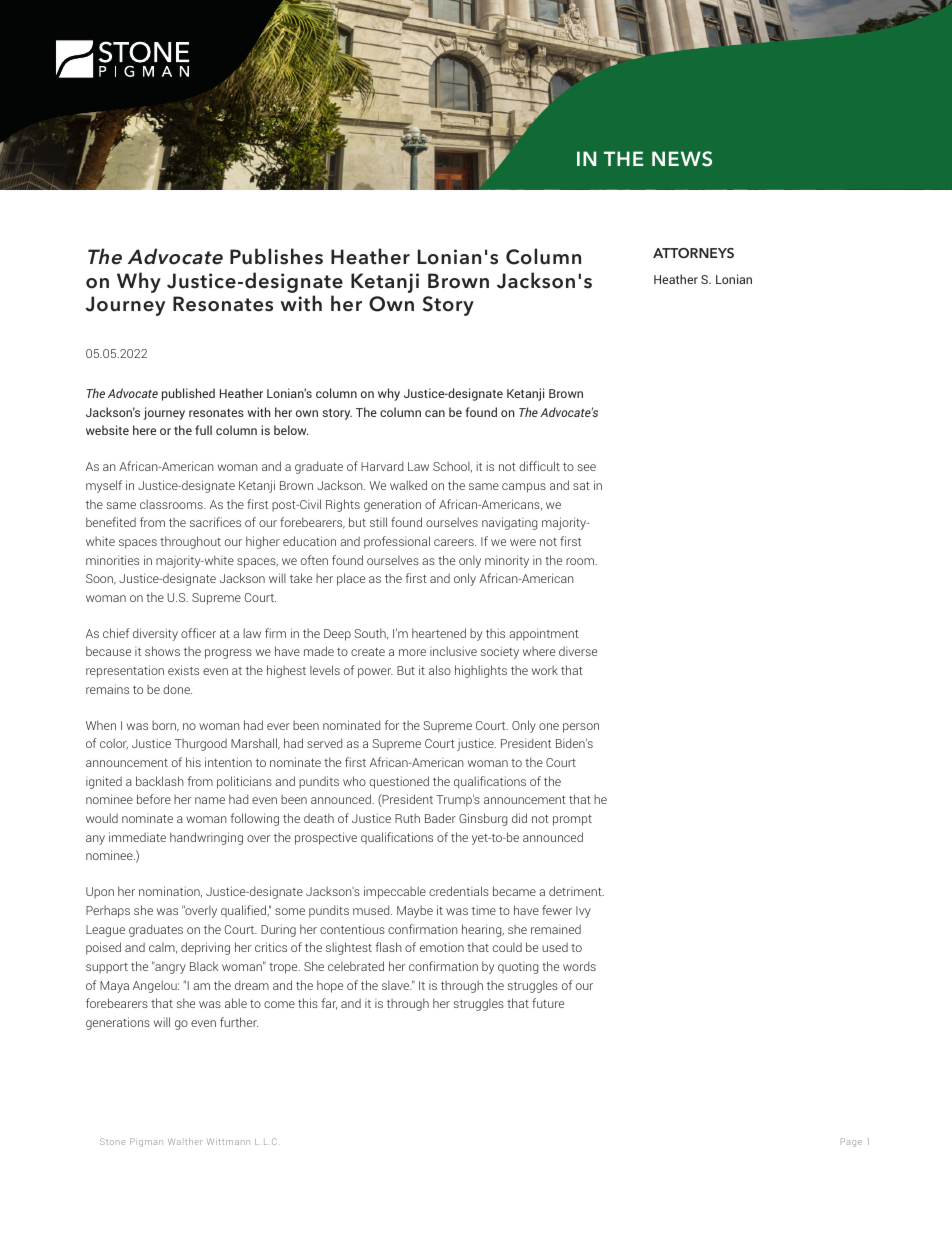 Image resolution: width=952 pixels, height=1233 pixels. I want to click on ATTORNEYS, so click(693, 253).
